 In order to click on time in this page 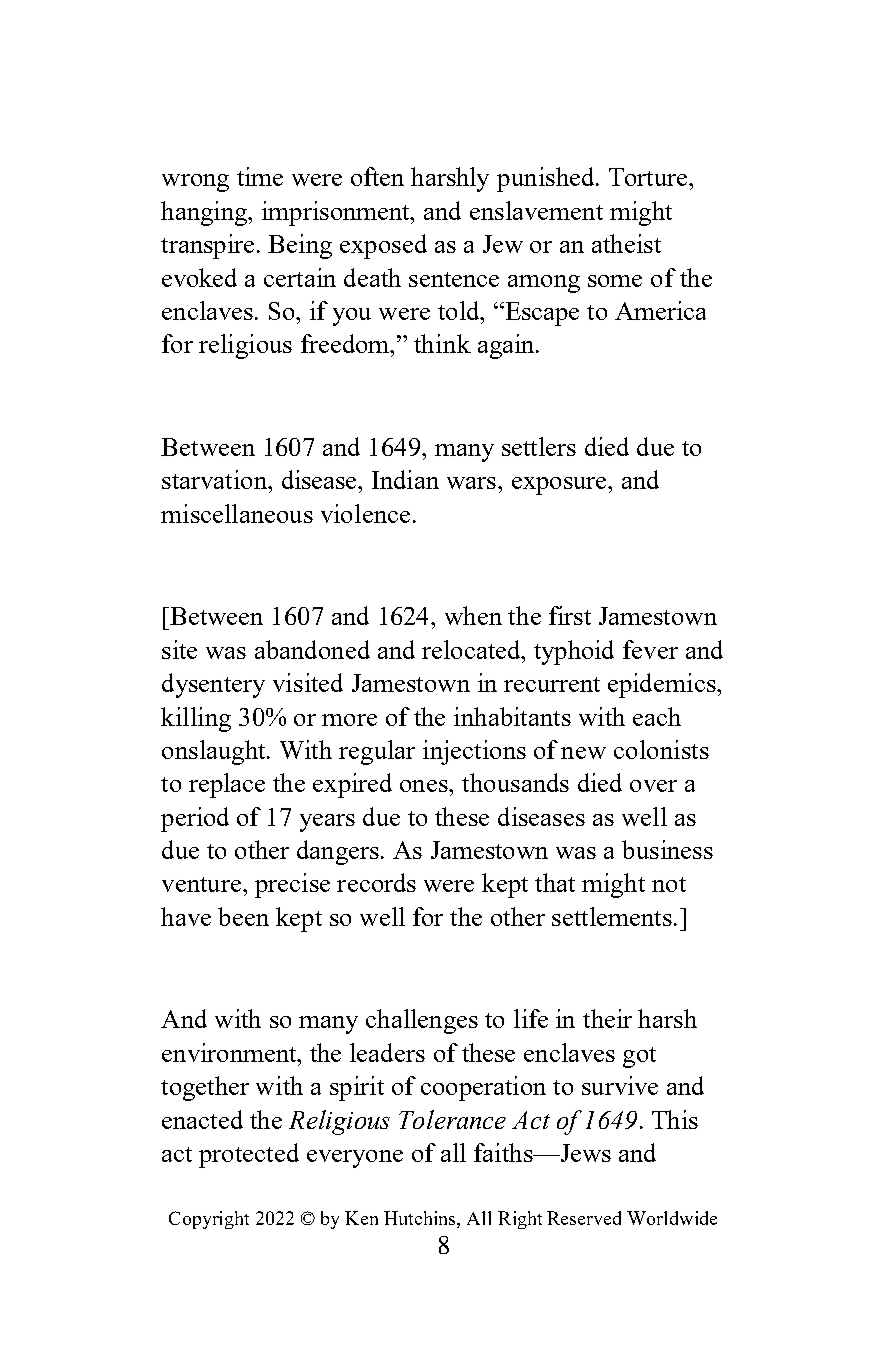, I will do `click(260, 176)`.
